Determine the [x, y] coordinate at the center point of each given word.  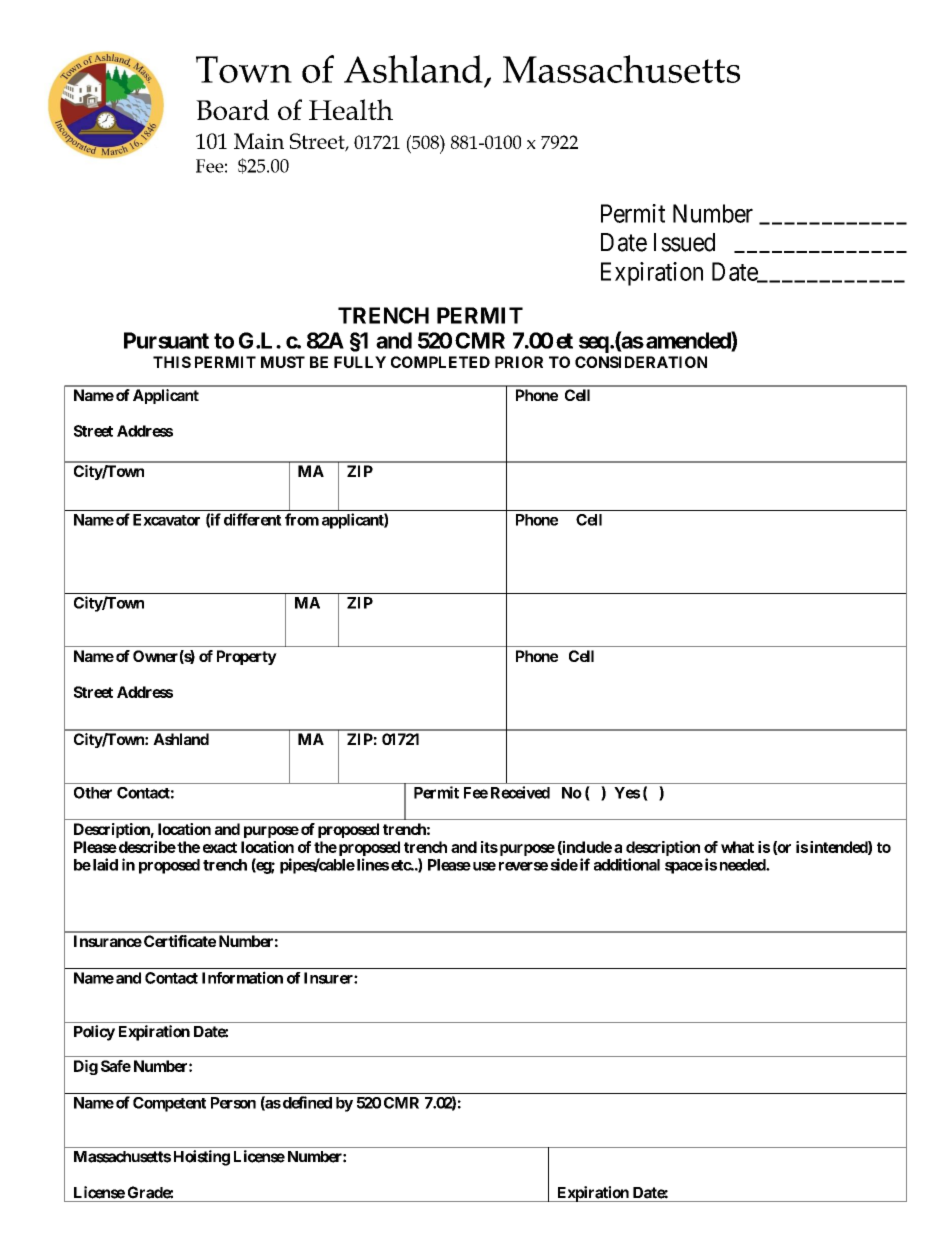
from [302, 519]
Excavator [166, 520]
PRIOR [519, 362]
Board [232, 109]
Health [351, 109]
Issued [684, 242]
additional [627, 864]
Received [520, 792]
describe [146, 847]
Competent [169, 1104]
